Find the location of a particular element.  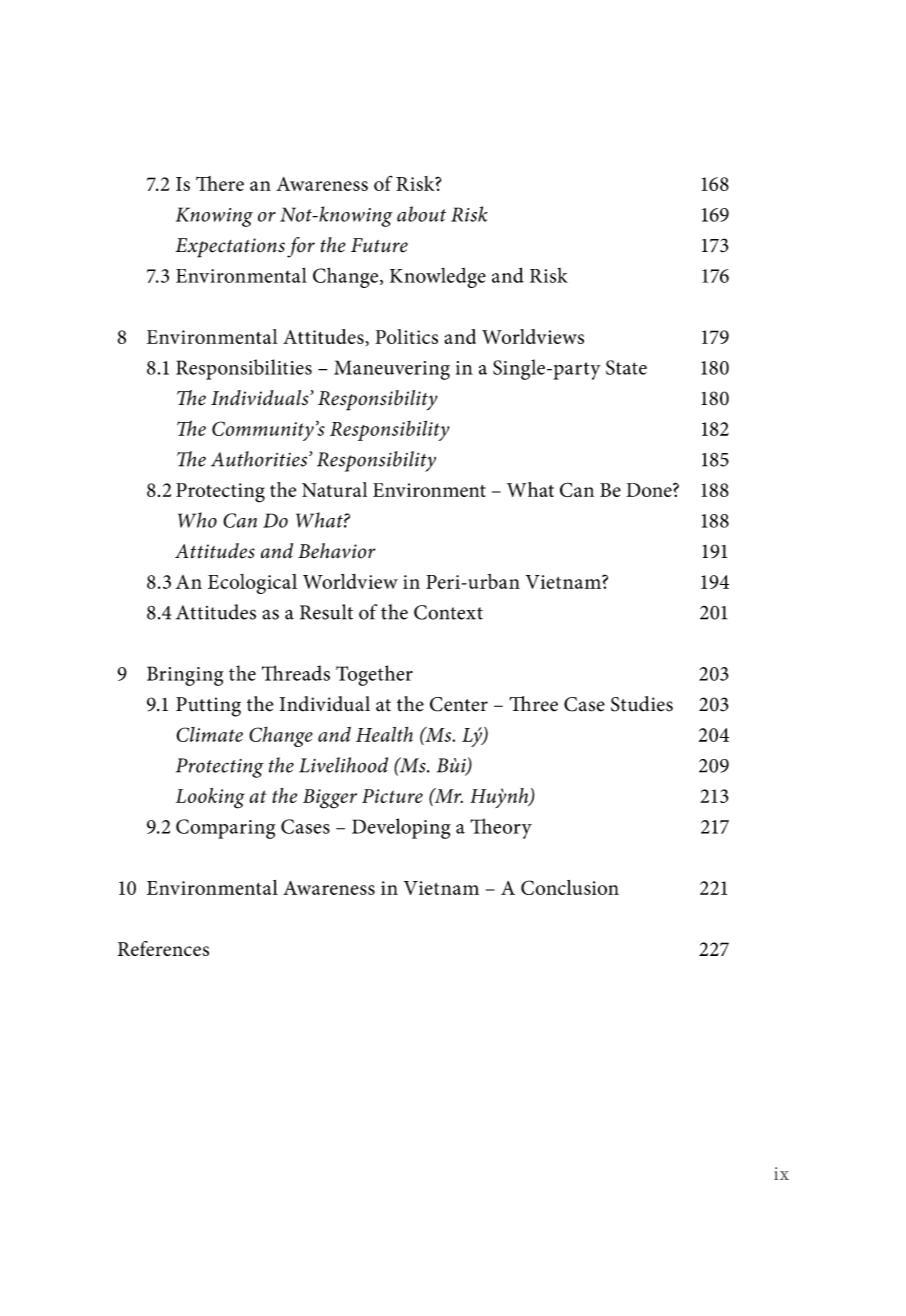

Behavior is located at coordinates (337, 551).
